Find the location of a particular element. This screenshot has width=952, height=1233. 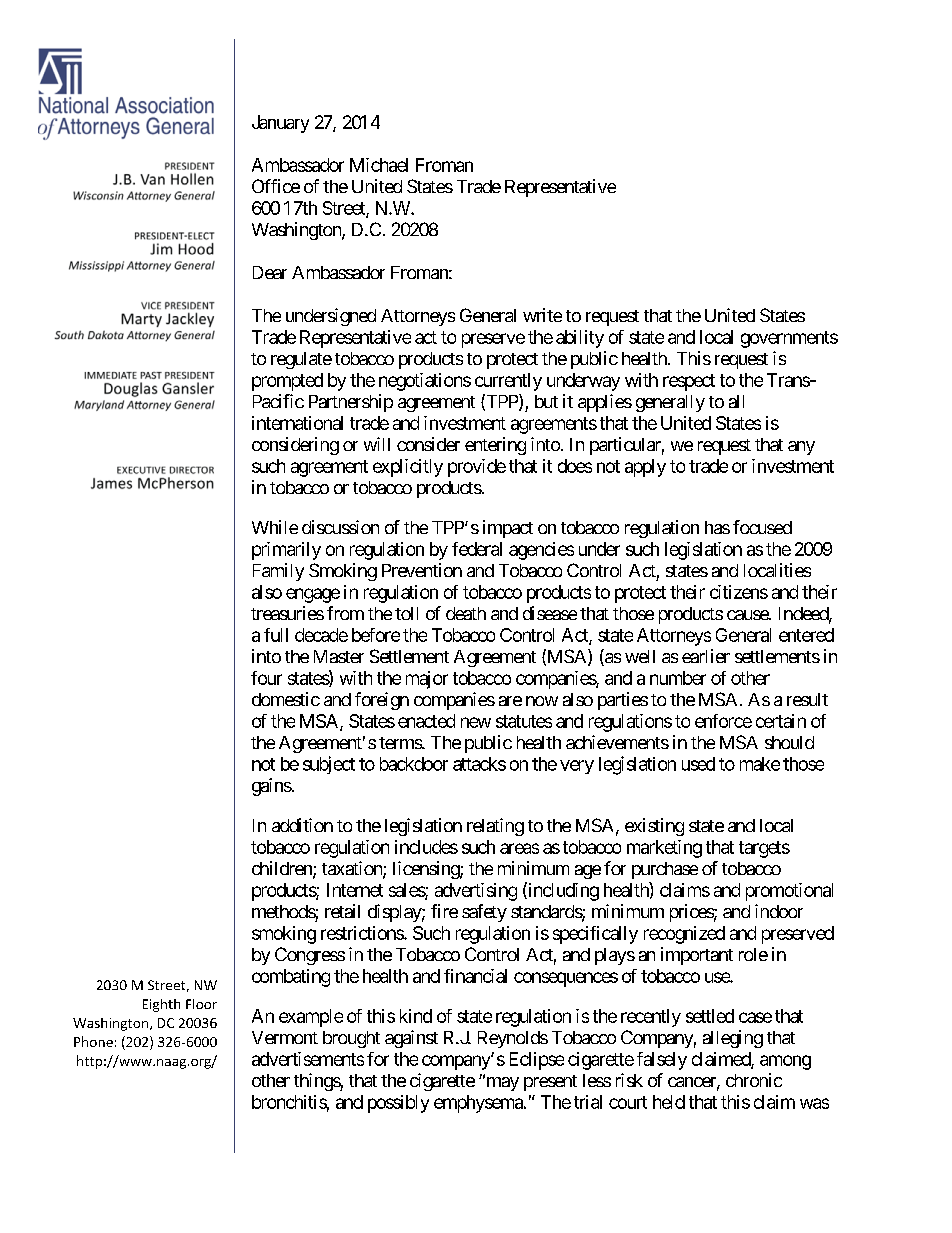

targets is located at coordinates (764, 849).
